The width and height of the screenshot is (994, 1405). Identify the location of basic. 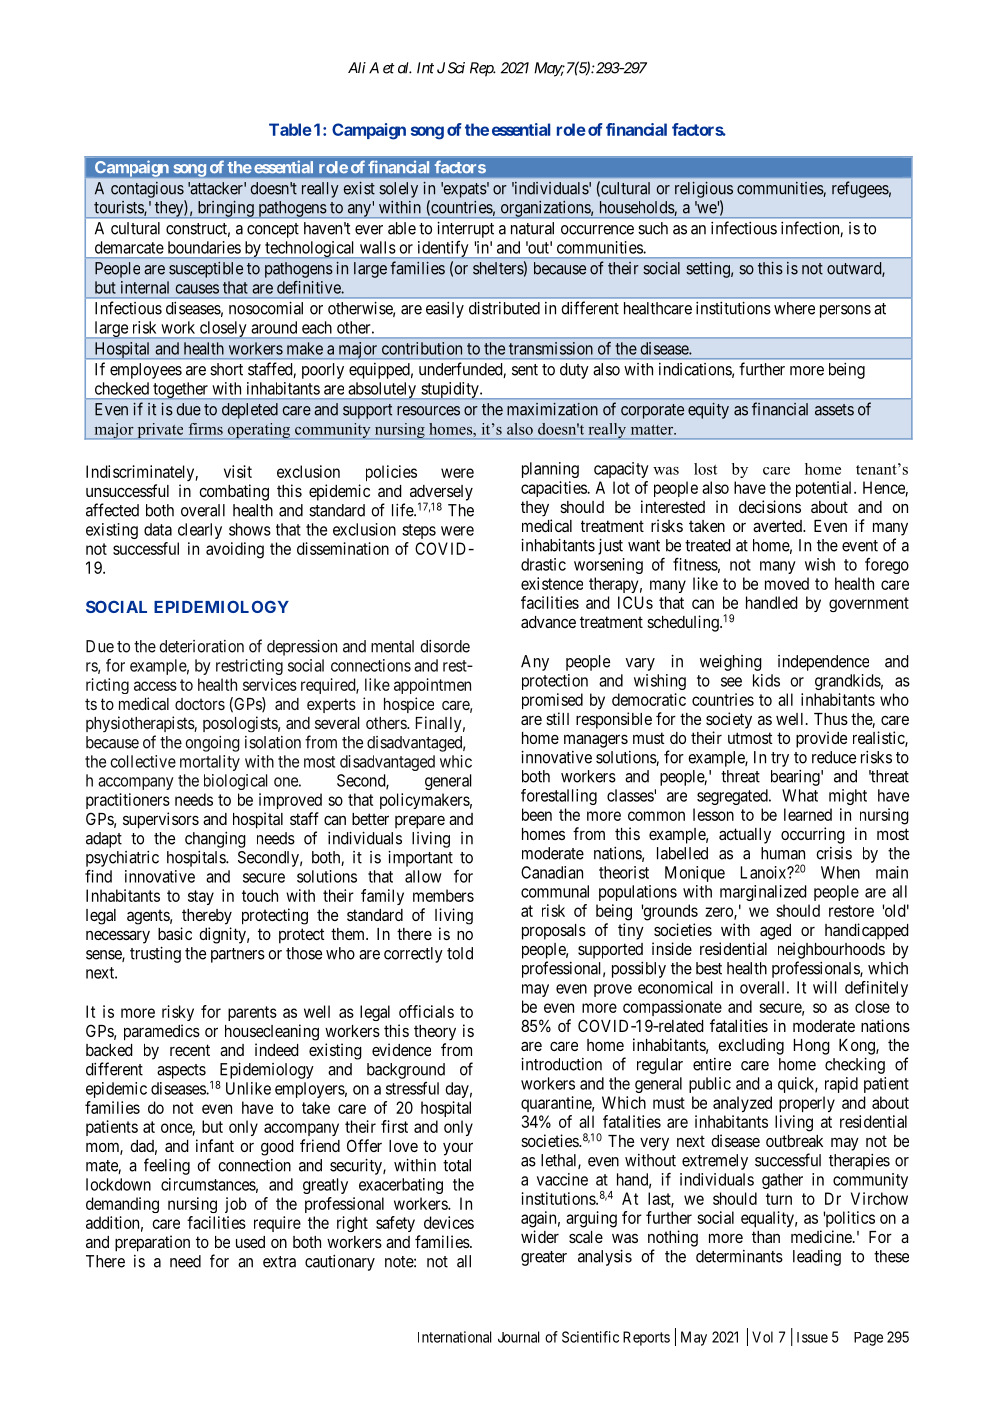
(175, 933).
